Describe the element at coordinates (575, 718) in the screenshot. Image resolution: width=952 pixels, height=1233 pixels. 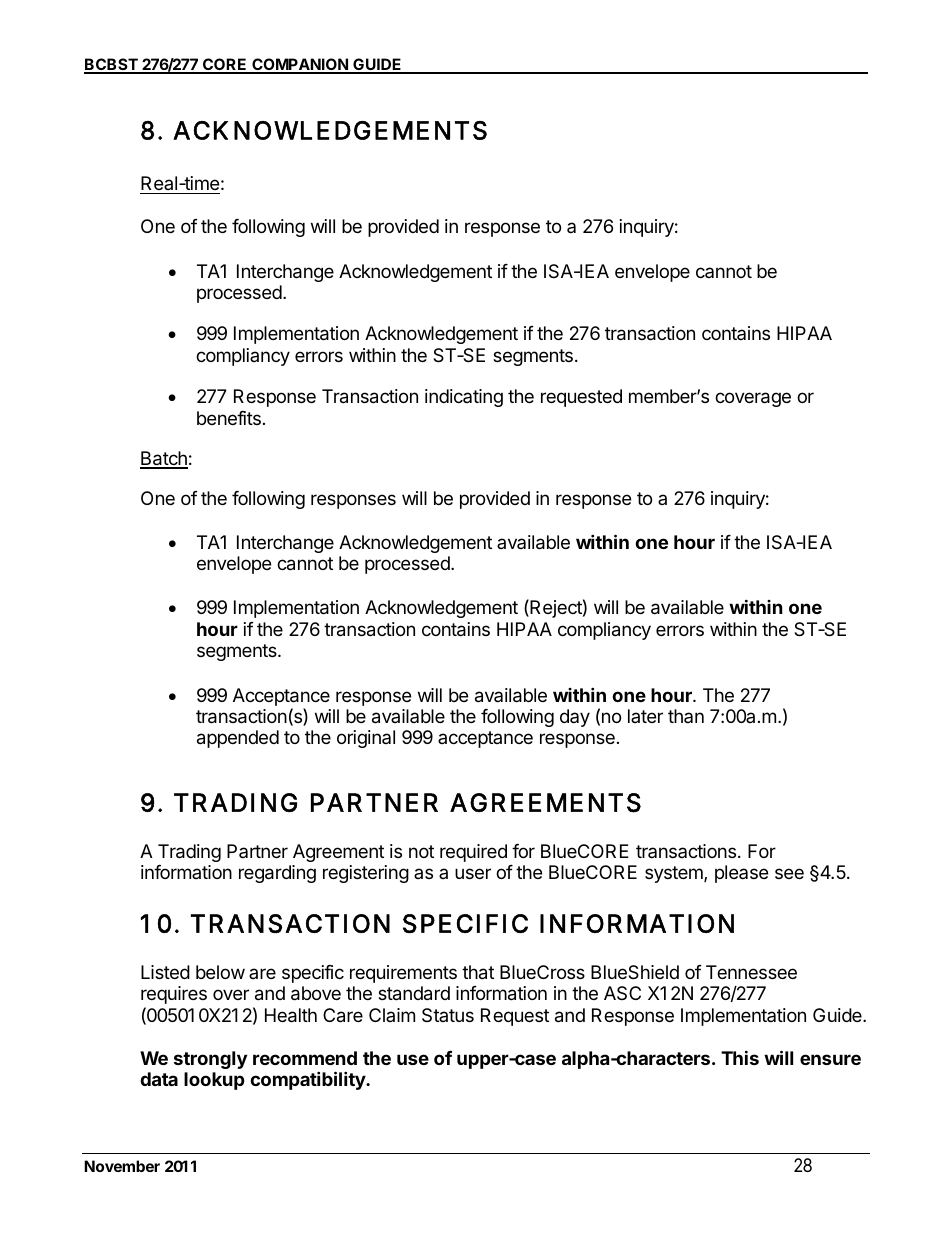
I see `day` at that location.
